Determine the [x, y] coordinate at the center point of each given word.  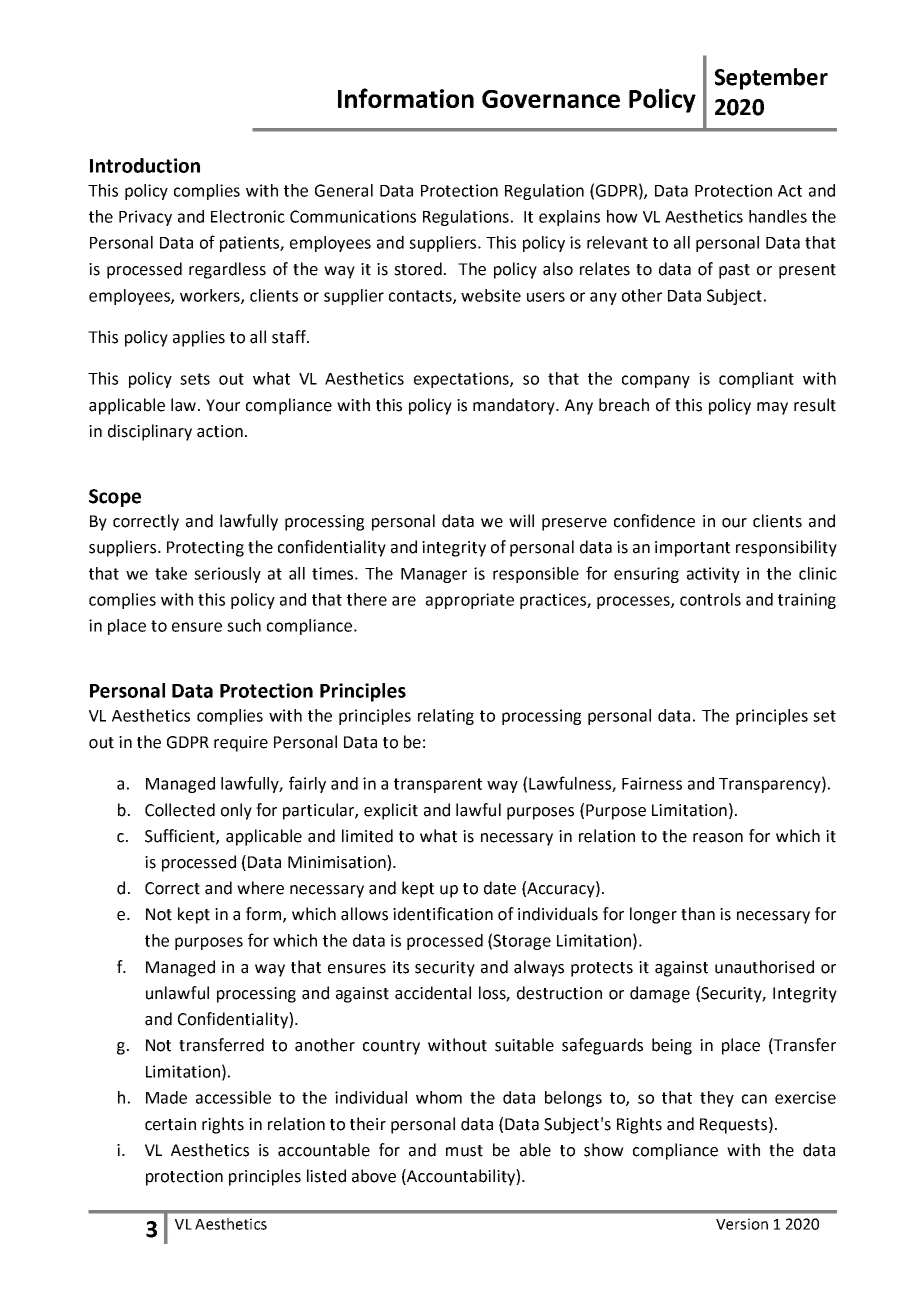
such [244, 625]
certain [170, 1124]
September [771, 79]
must [464, 1151]
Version [742, 1224]
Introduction [145, 165]
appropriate [470, 601]
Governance [551, 99]
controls [710, 599]
